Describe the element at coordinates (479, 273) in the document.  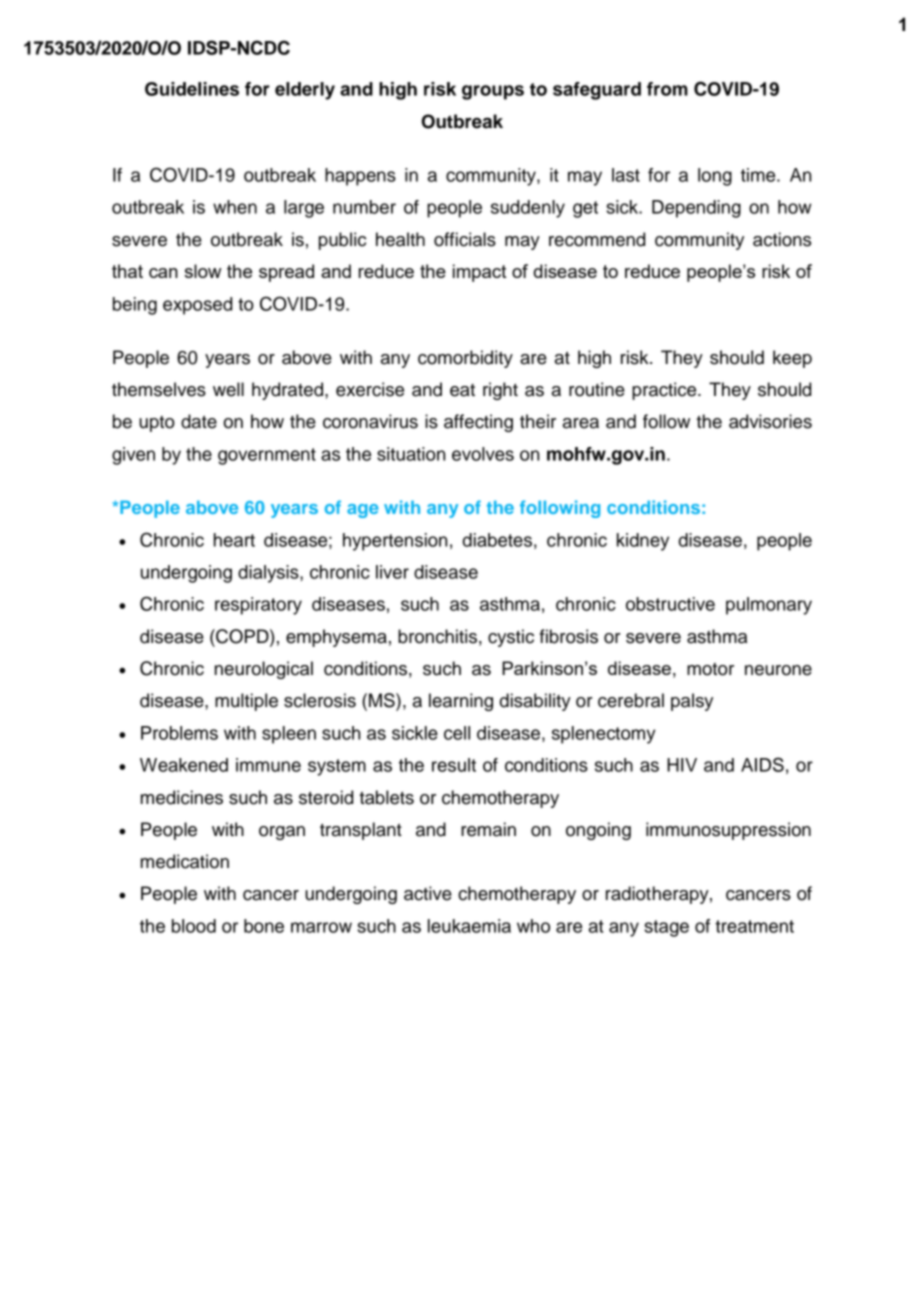
I see `impact` at that location.
